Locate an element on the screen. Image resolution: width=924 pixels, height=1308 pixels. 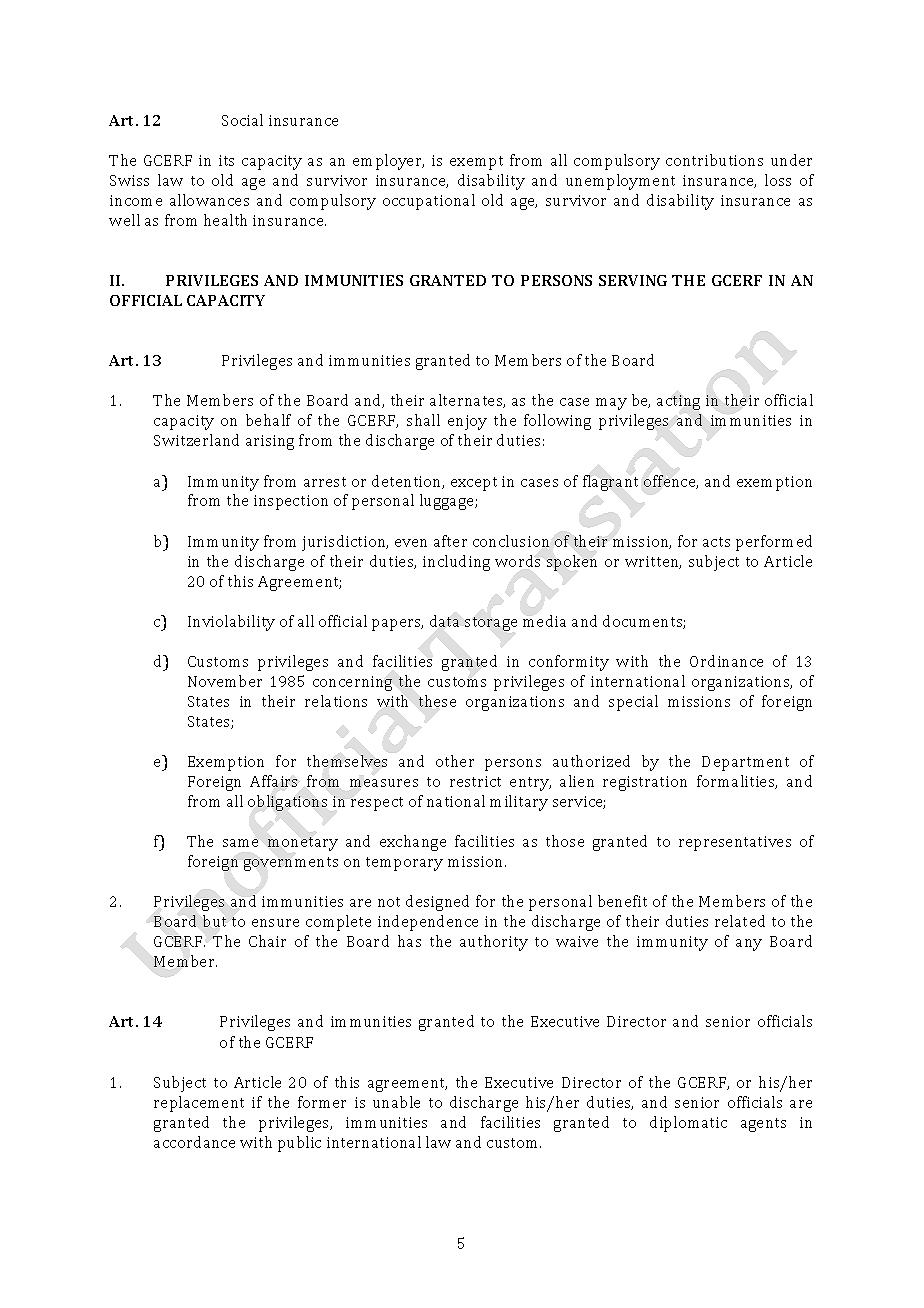
replacement is located at coordinates (199, 1104).
